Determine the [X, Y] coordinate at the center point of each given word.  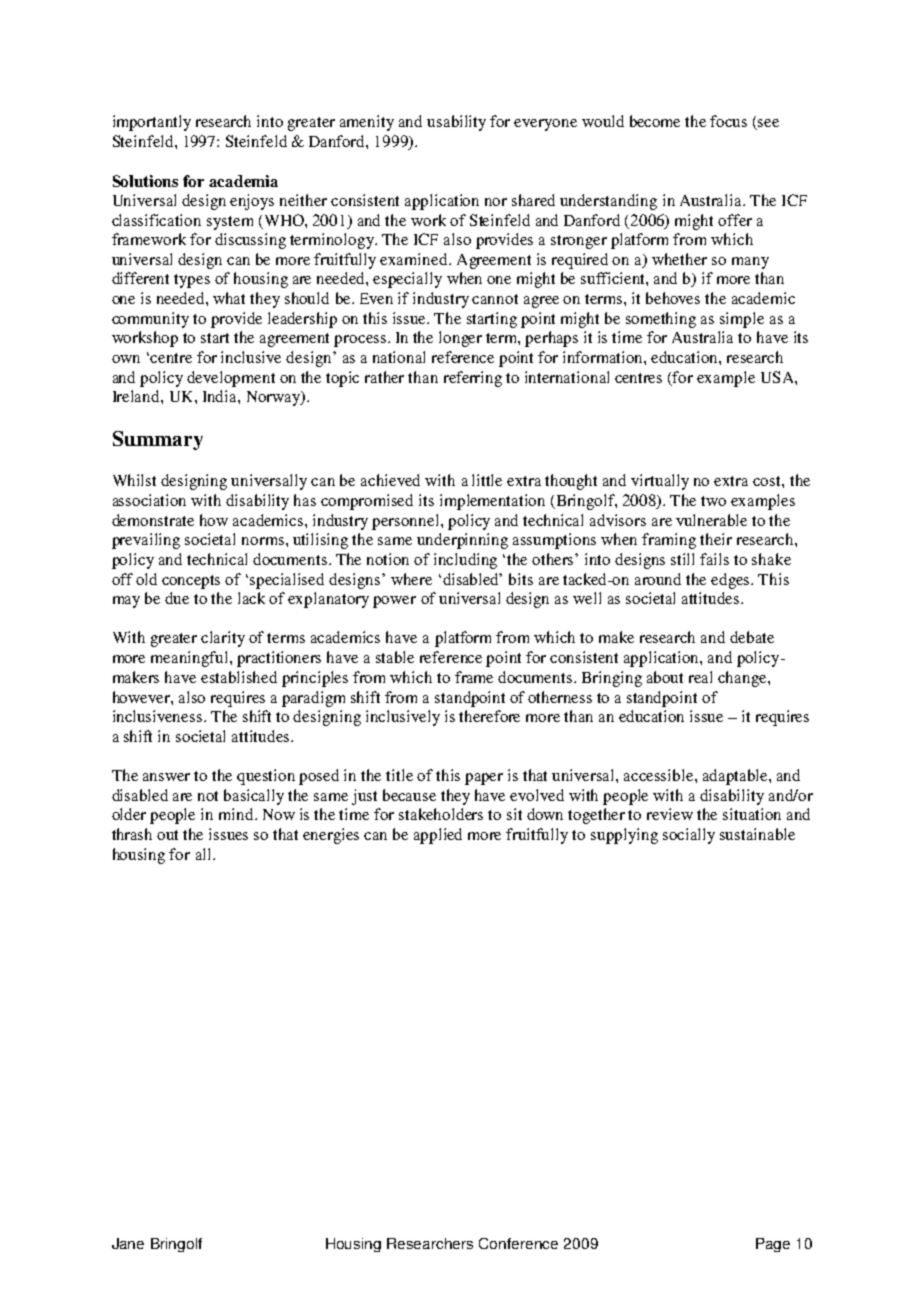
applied [438, 836]
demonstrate [153, 520]
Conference [518, 1243]
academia [243, 181]
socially [689, 836]
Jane [128, 1243]
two [713, 501]
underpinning [462, 541]
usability [456, 123]
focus [728, 121]
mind [237, 814]
